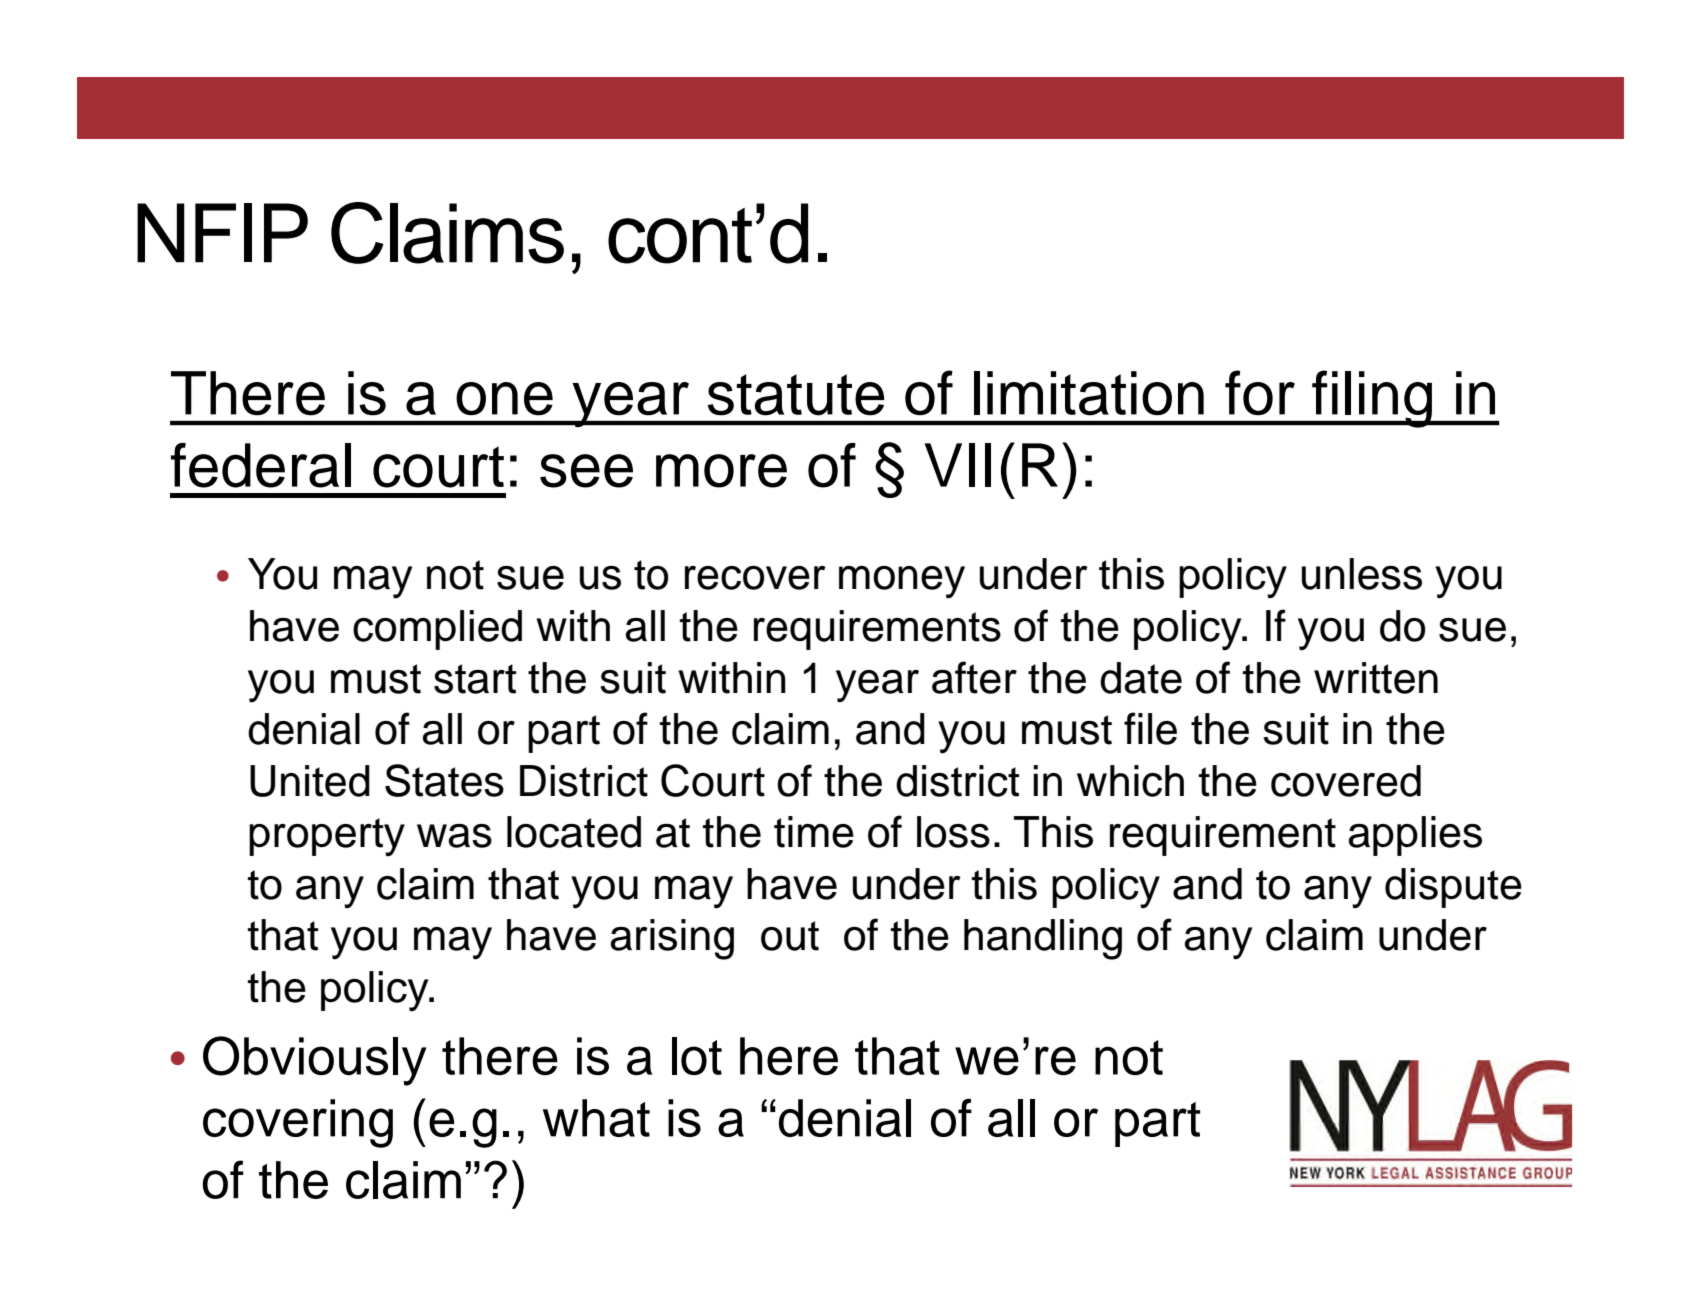 Image resolution: width=1701 pixels, height=1315 pixels. I want to click on covering, so click(298, 1123).
